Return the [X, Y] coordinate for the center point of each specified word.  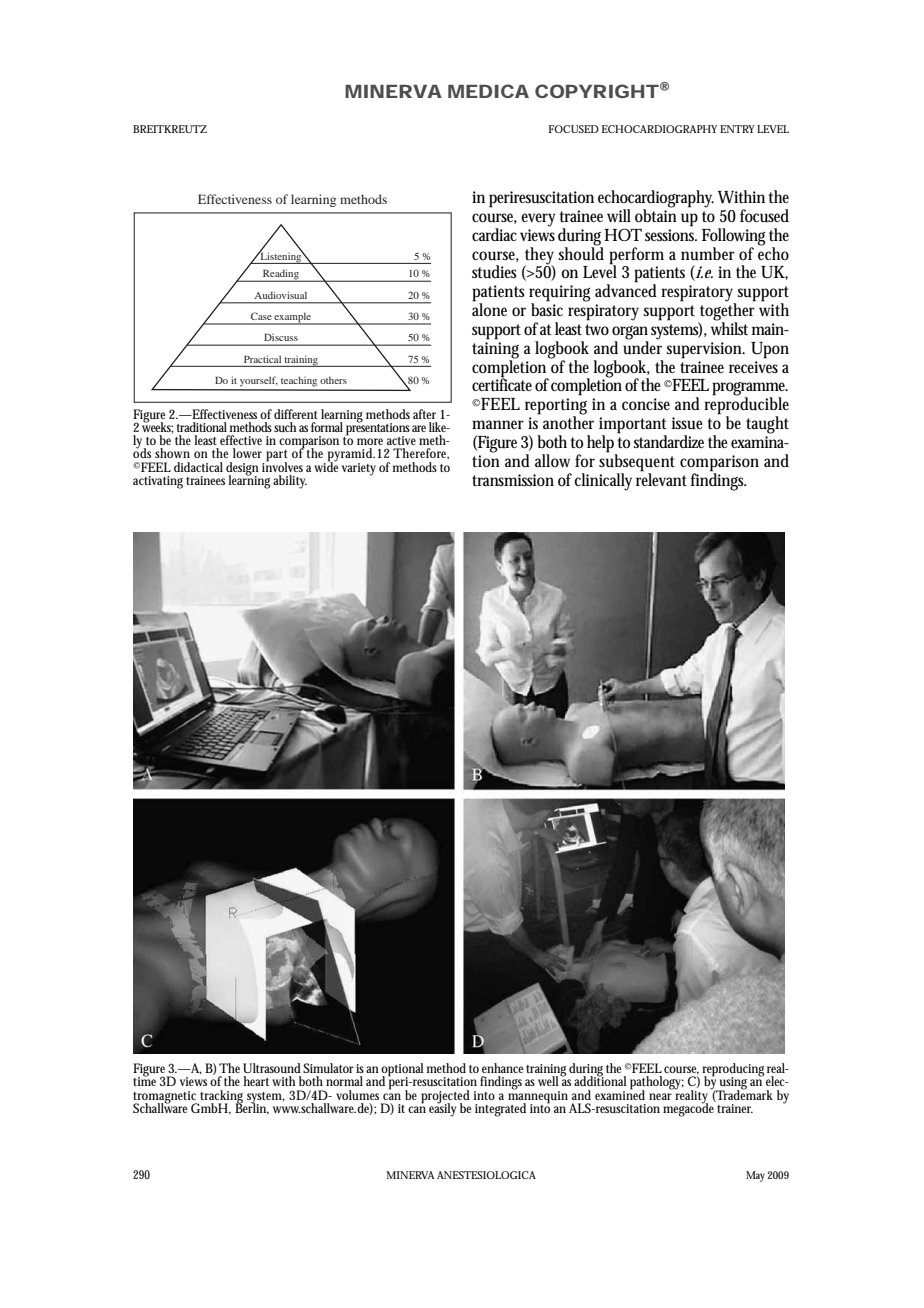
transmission [513, 480]
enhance [502, 1068]
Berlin [252, 1108]
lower [247, 453]
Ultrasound [272, 1068]
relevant [661, 478]
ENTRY [737, 129]
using [733, 1084]
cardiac [494, 234]
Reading [281, 275]
